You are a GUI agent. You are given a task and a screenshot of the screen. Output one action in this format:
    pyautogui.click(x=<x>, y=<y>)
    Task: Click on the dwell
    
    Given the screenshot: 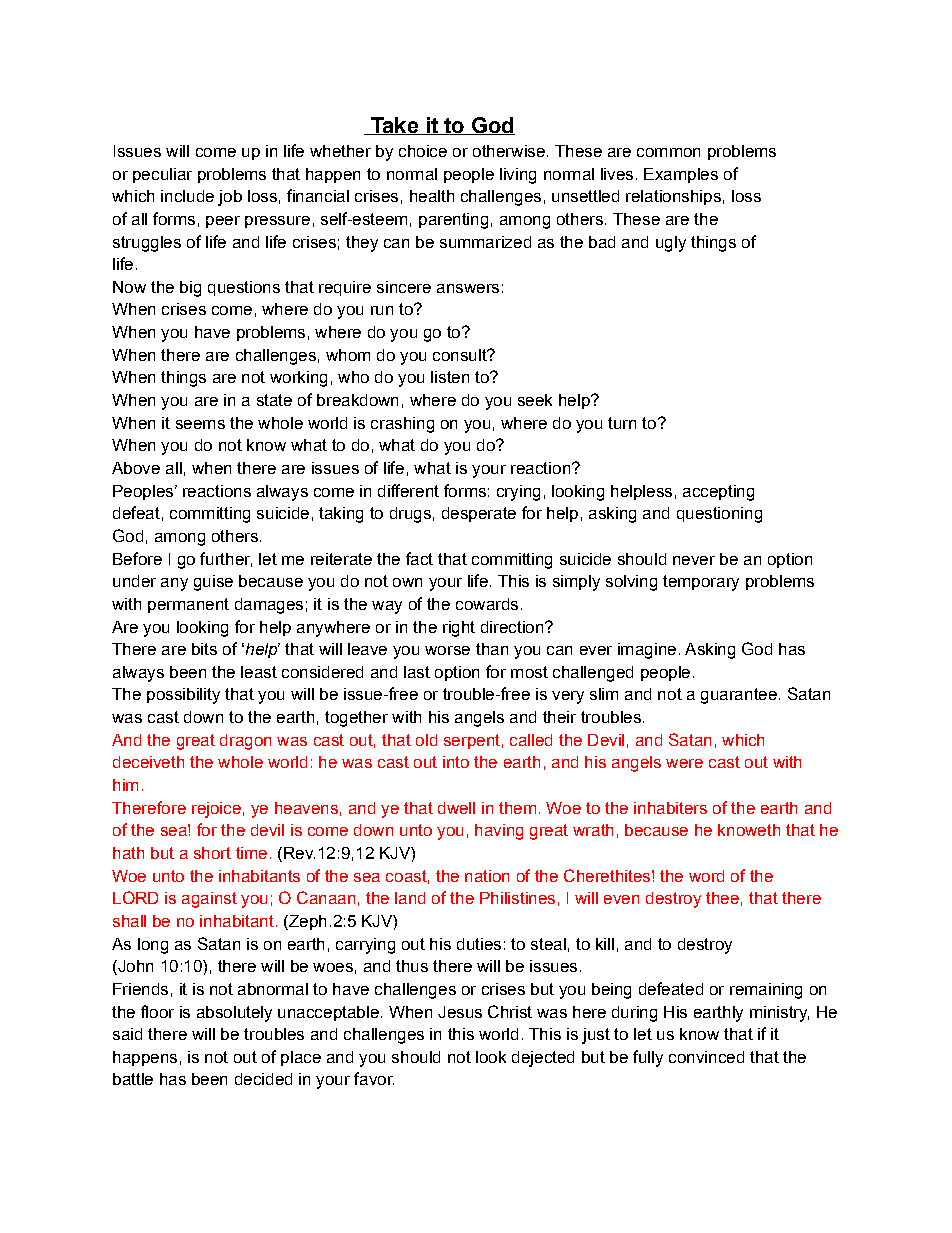 What is the action you would take?
    pyautogui.click(x=456, y=808)
